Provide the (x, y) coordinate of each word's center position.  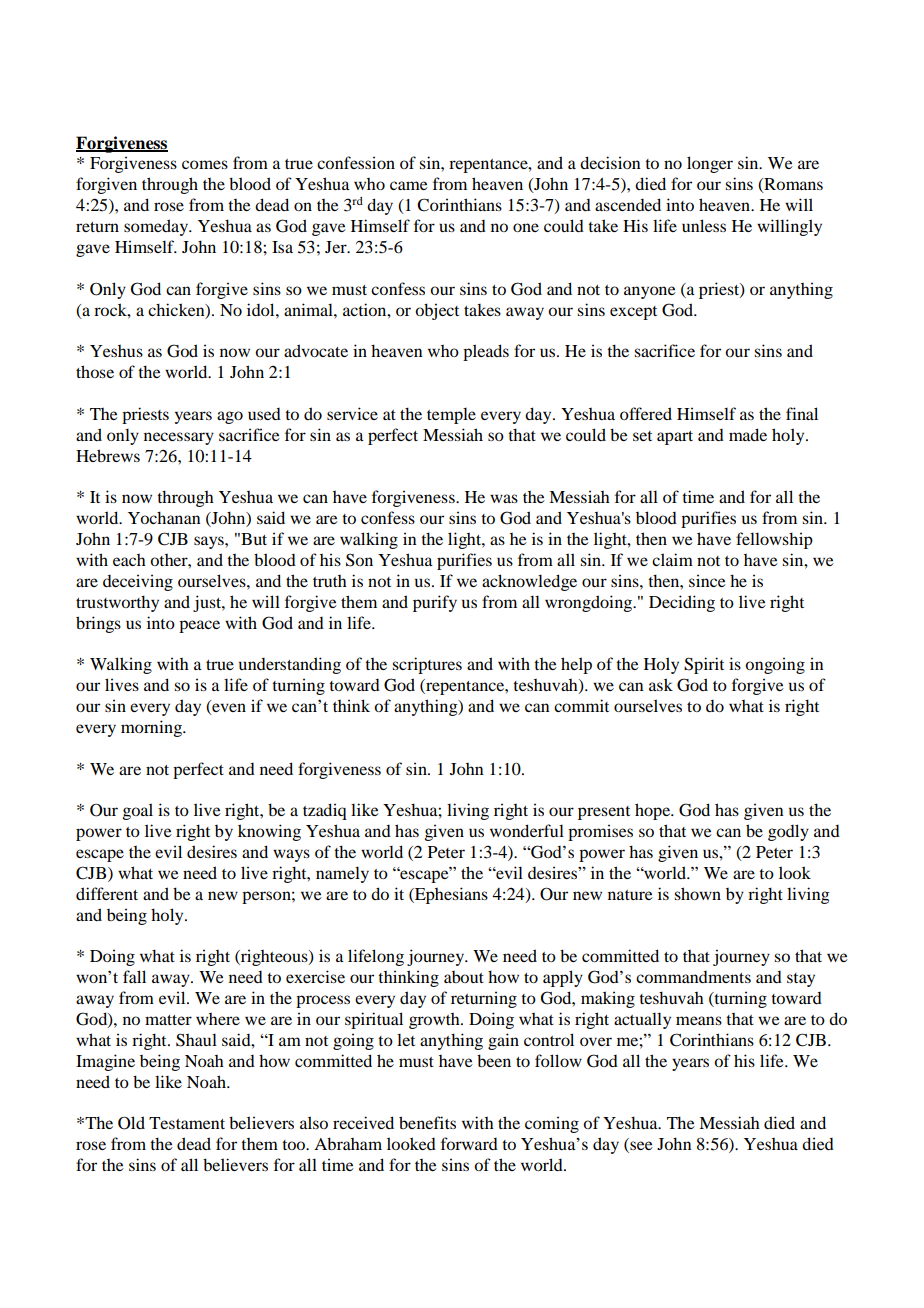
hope (654, 811)
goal (138, 811)
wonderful (527, 830)
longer (710, 164)
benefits (427, 1122)
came (409, 185)
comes (205, 164)
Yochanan (164, 517)
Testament (187, 1123)
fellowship (774, 540)
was (504, 498)
